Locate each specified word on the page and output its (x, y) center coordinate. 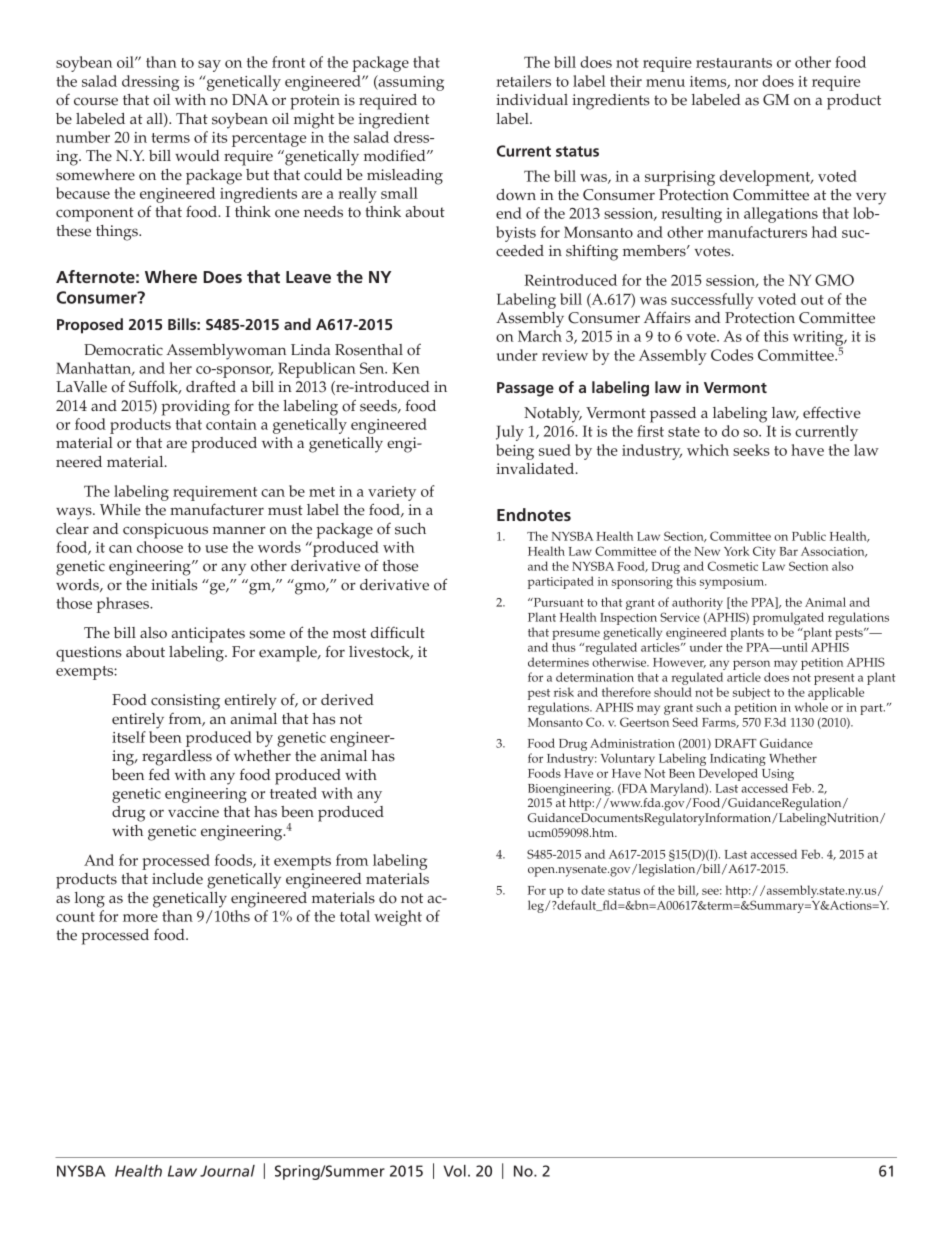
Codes (732, 355)
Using (778, 776)
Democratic (123, 350)
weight (398, 918)
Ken (406, 368)
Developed (728, 776)
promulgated (788, 620)
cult (411, 633)
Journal (227, 1171)
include (177, 879)
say (209, 66)
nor (746, 83)
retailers (523, 81)
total (355, 916)
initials (174, 585)
